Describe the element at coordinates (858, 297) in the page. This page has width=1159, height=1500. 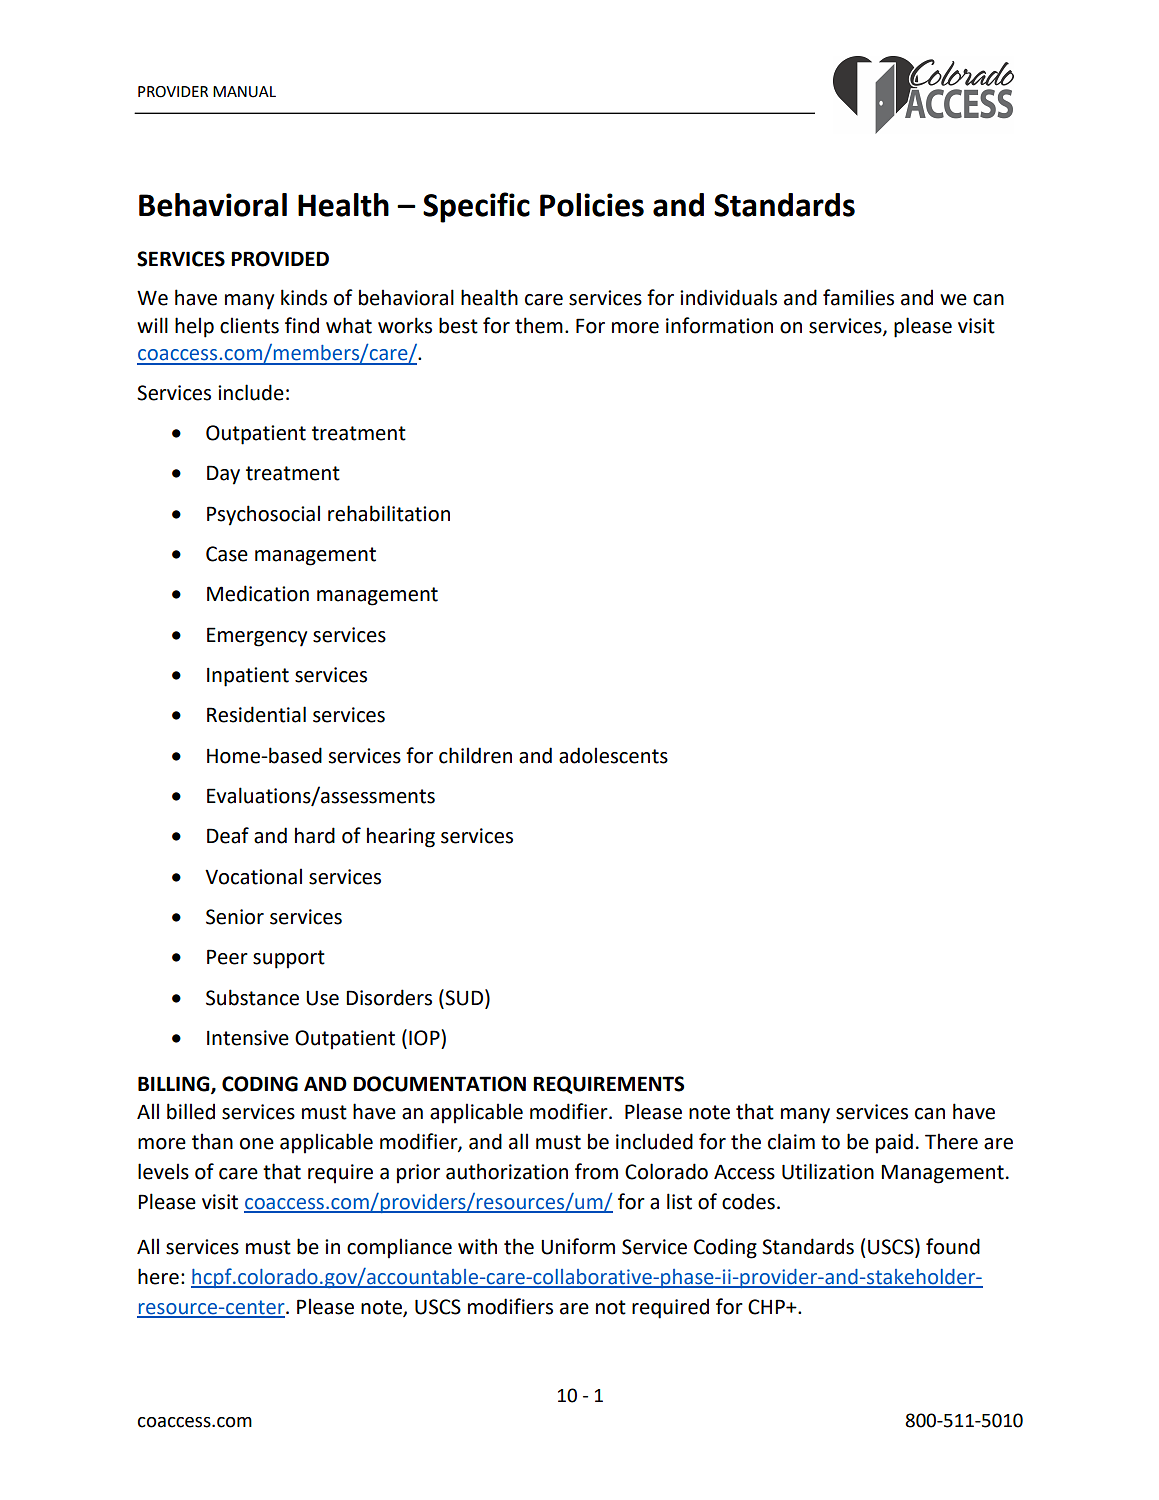
I see `families` at that location.
